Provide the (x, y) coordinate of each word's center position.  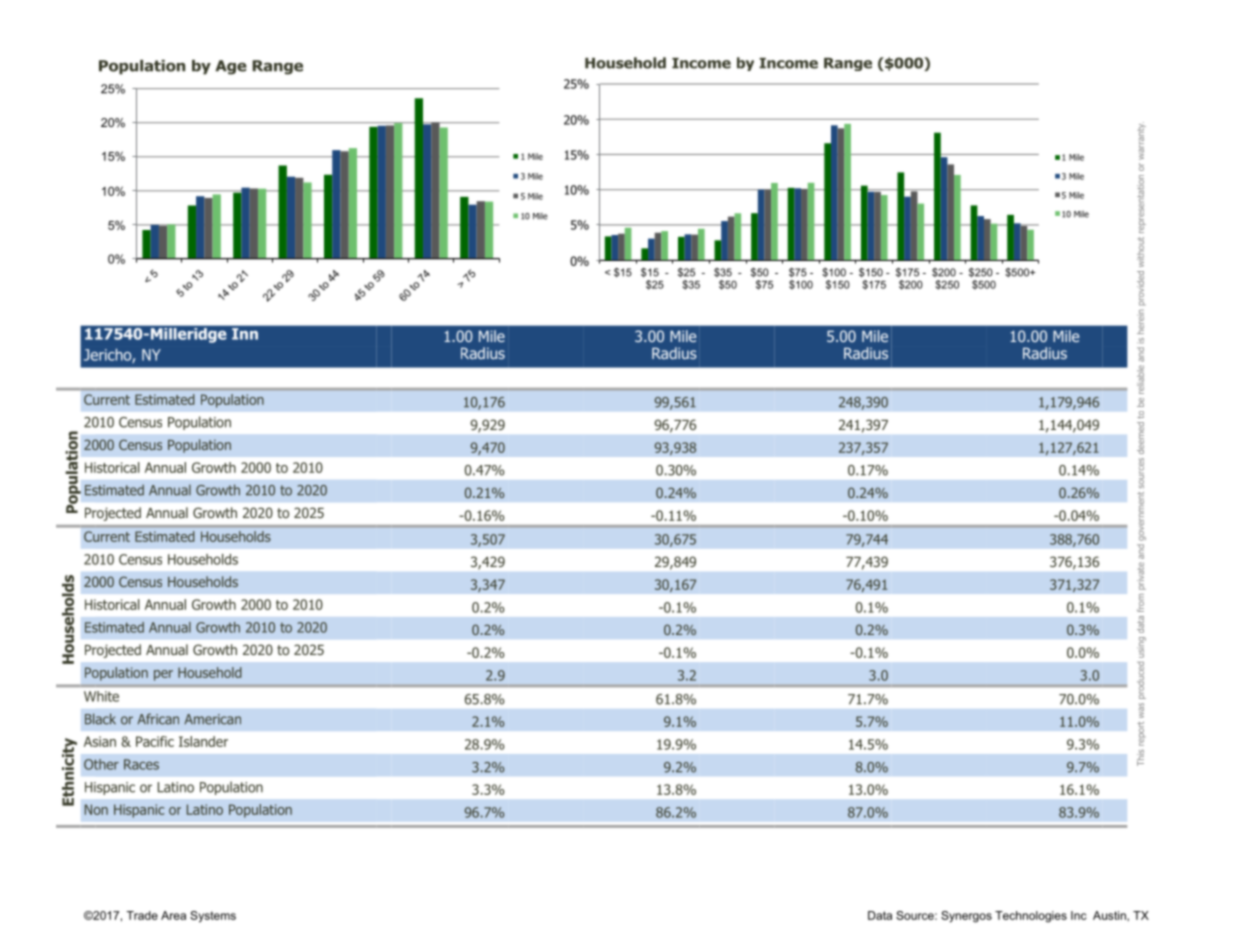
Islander (203, 741)
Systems (213, 917)
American (212, 719)
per (163, 675)
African (158, 719)
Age (231, 67)
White (101, 696)
